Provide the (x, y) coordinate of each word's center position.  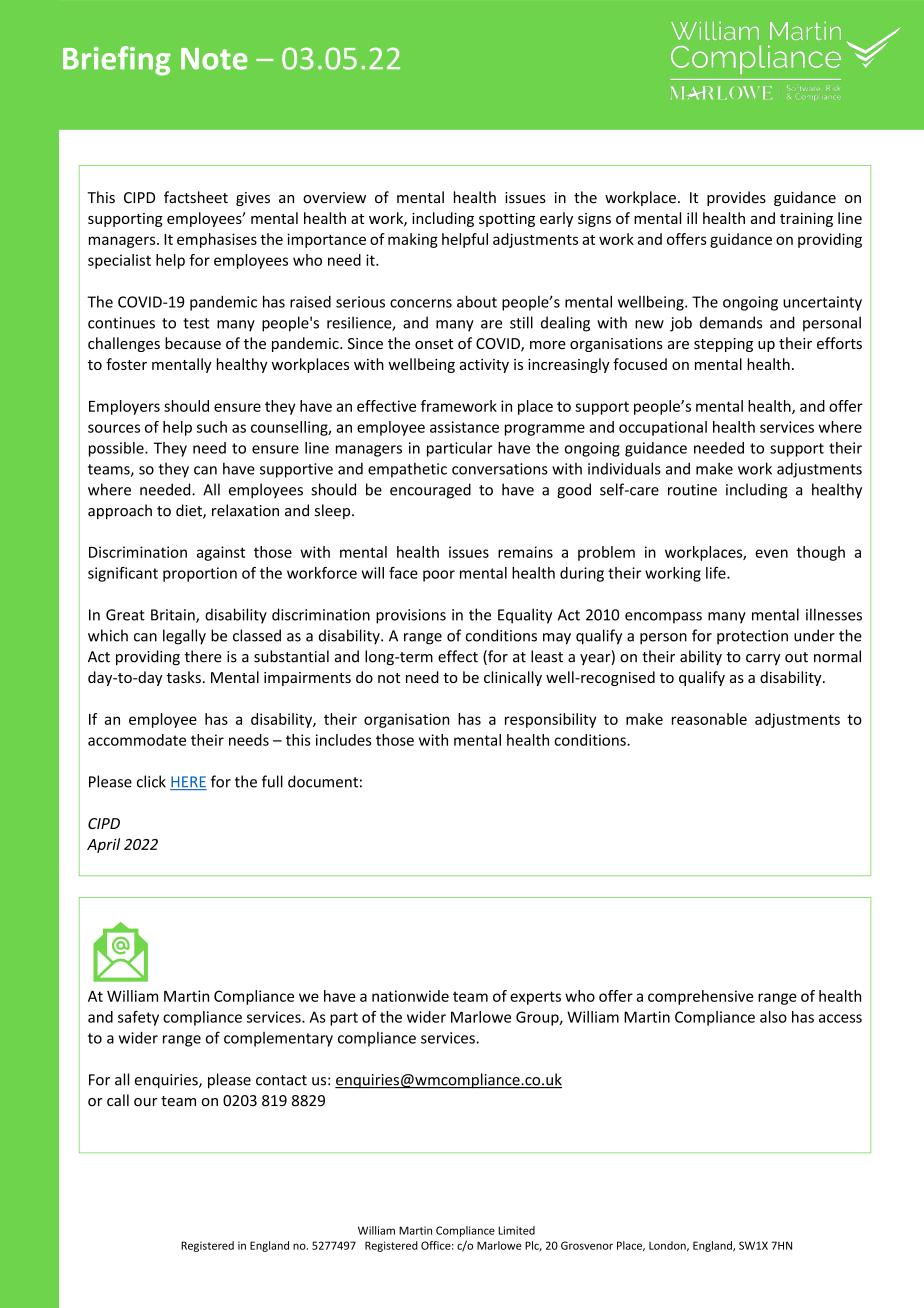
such (212, 427)
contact (281, 1080)
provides (736, 198)
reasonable (709, 719)
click (151, 781)
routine (692, 490)
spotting (507, 220)
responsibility (551, 720)
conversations (500, 469)
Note (214, 59)
